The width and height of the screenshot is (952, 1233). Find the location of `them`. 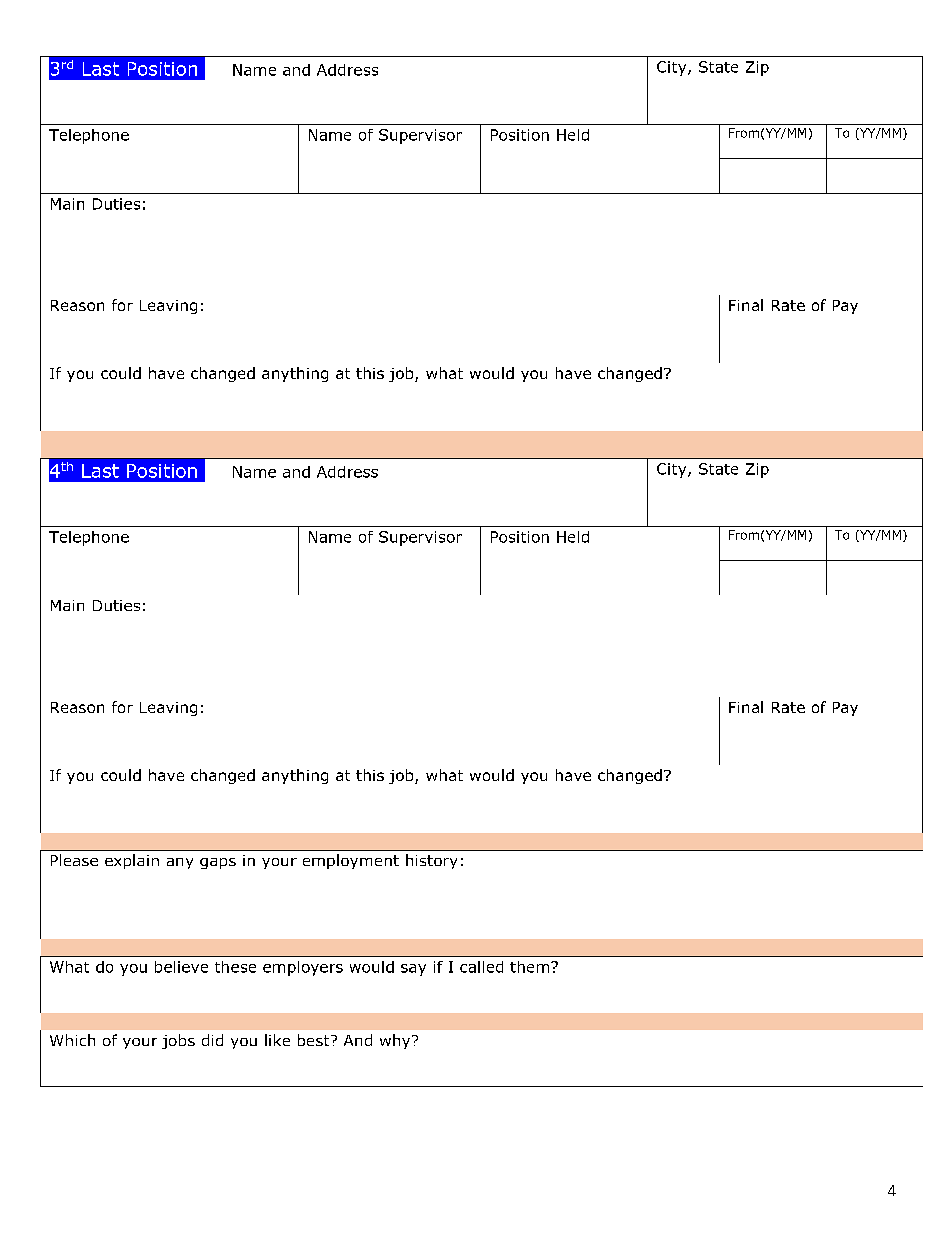

them is located at coordinates (529, 967).
